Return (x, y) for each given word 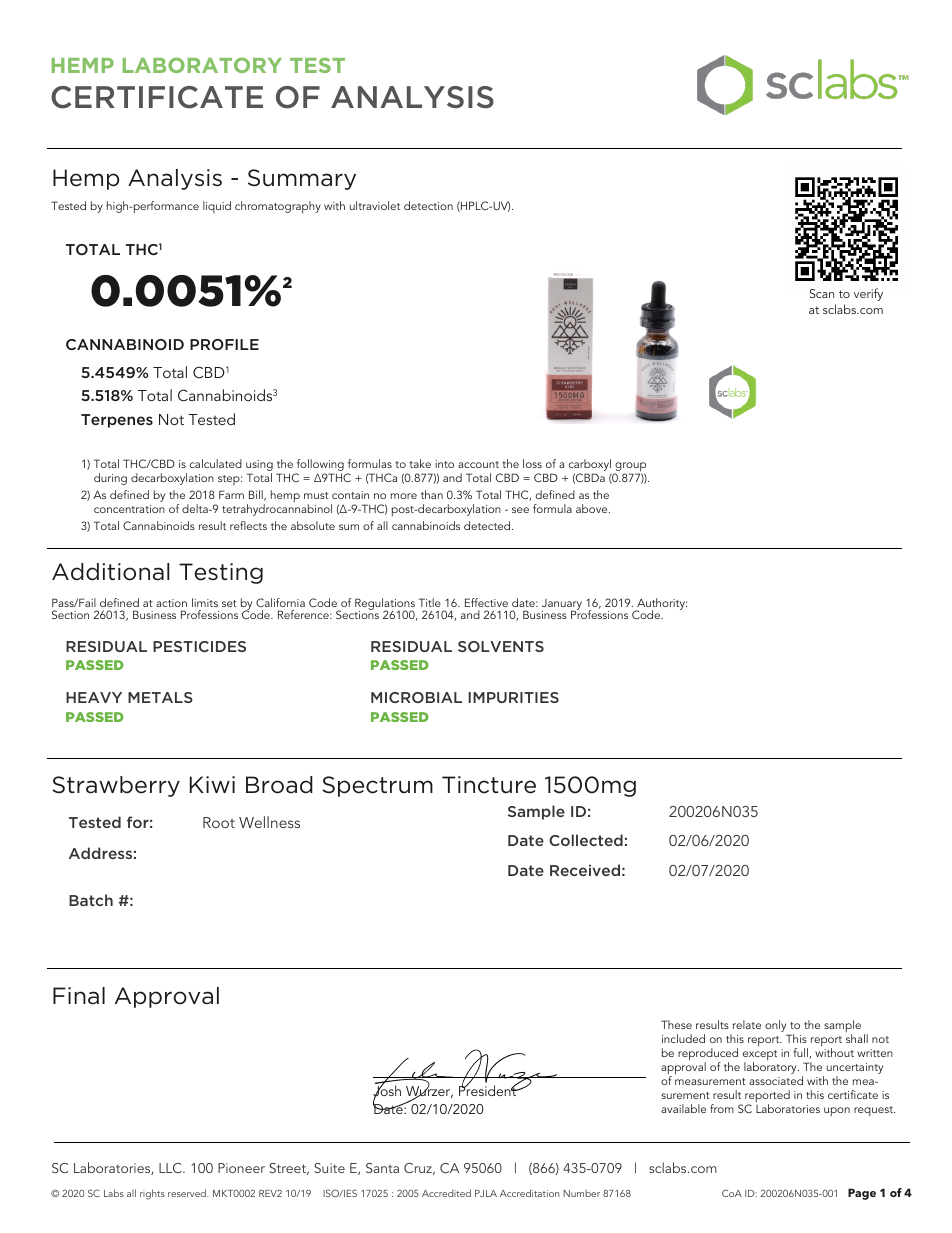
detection (428, 205)
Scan (822, 293)
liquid (217, 207)
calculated (216, 463)
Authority (661, 605)
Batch (91, 900)
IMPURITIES (513, 697)
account (478, 464)
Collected (586, 840)
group (630, 468)
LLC (171, 1168)
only (775, 1026)
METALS (160, 697)
